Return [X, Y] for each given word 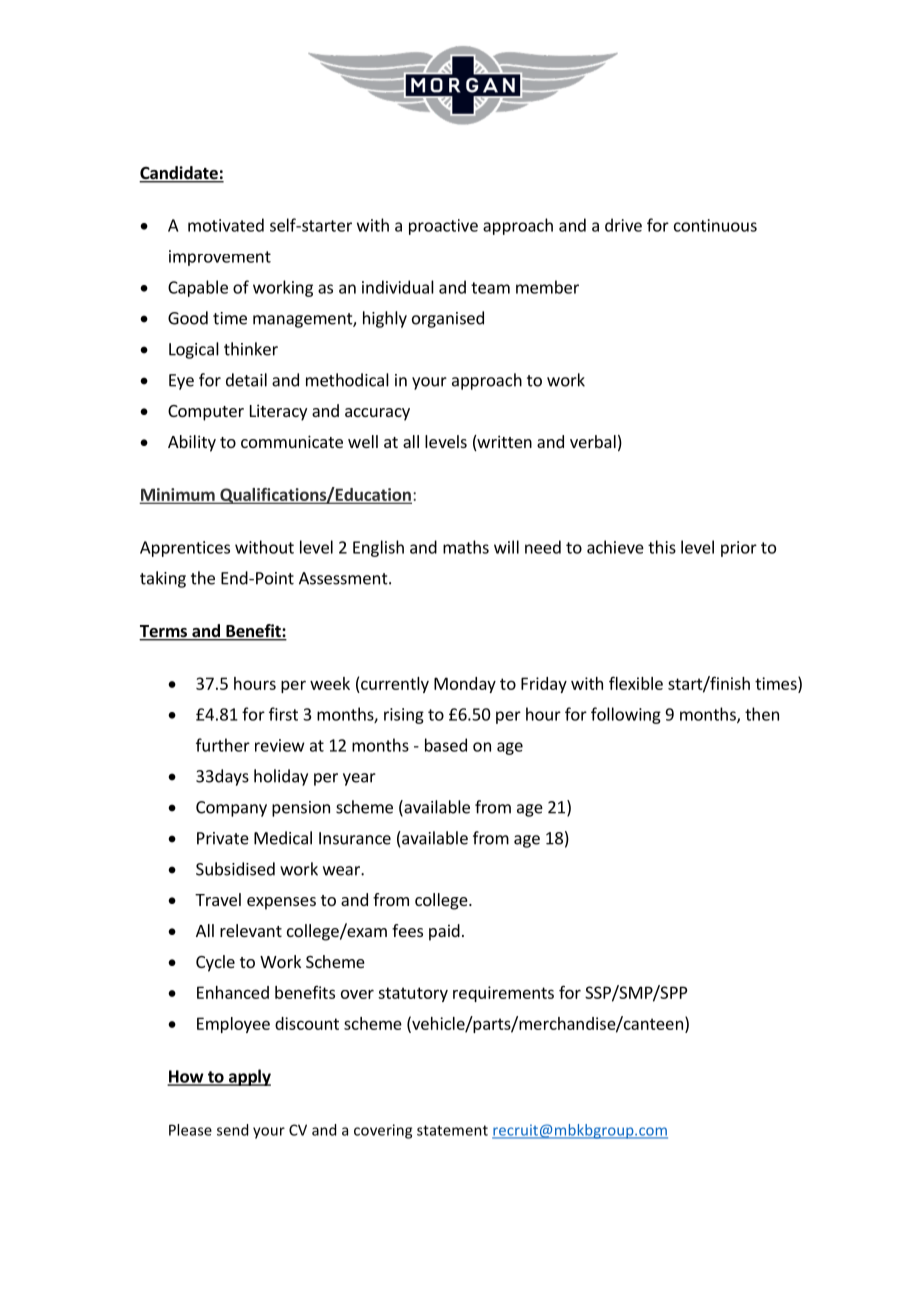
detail [246, 380]
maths [466, 547]
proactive [443, 227]
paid [444, 932]
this [662, 547]
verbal [593, 441]
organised [448, 319]
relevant [251, 930]
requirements [503, 994]
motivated [226, 225]
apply [249, 1077]
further [223, 745]
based [446, 745]
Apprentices [185, 549]
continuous [715, 225]
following [626, 715]
